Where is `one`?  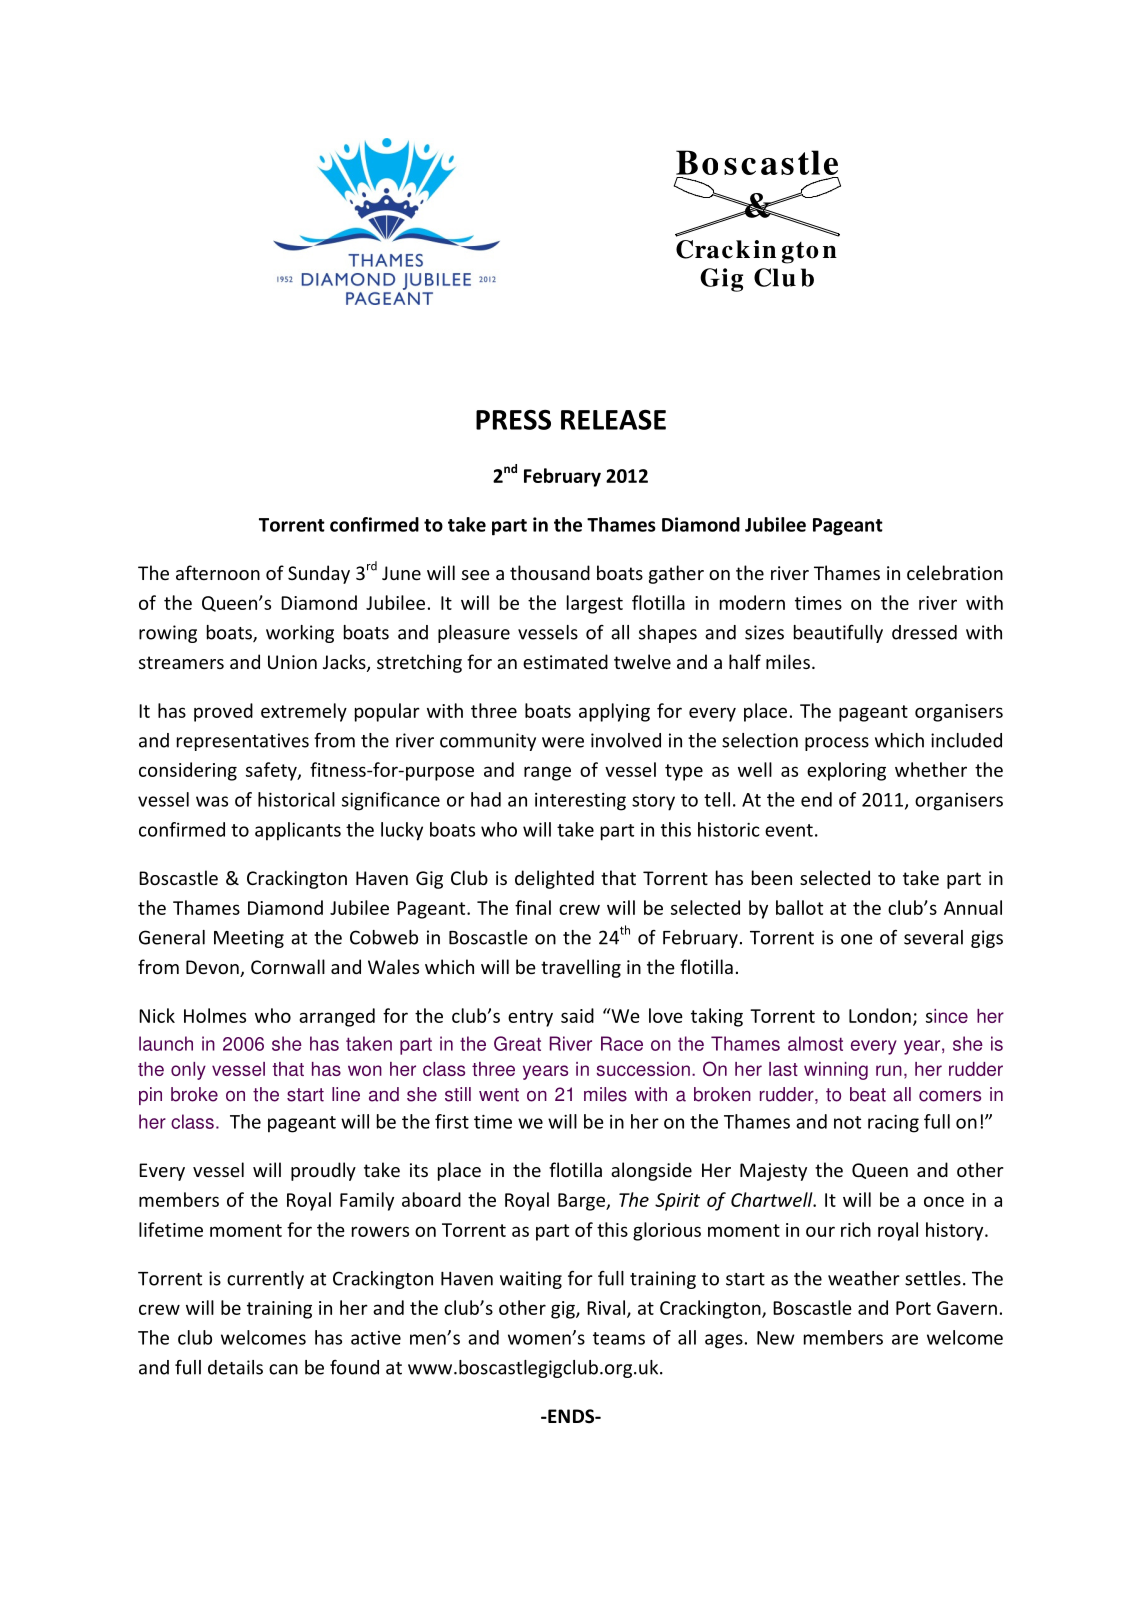 one is located at coordinates (857, 939).
